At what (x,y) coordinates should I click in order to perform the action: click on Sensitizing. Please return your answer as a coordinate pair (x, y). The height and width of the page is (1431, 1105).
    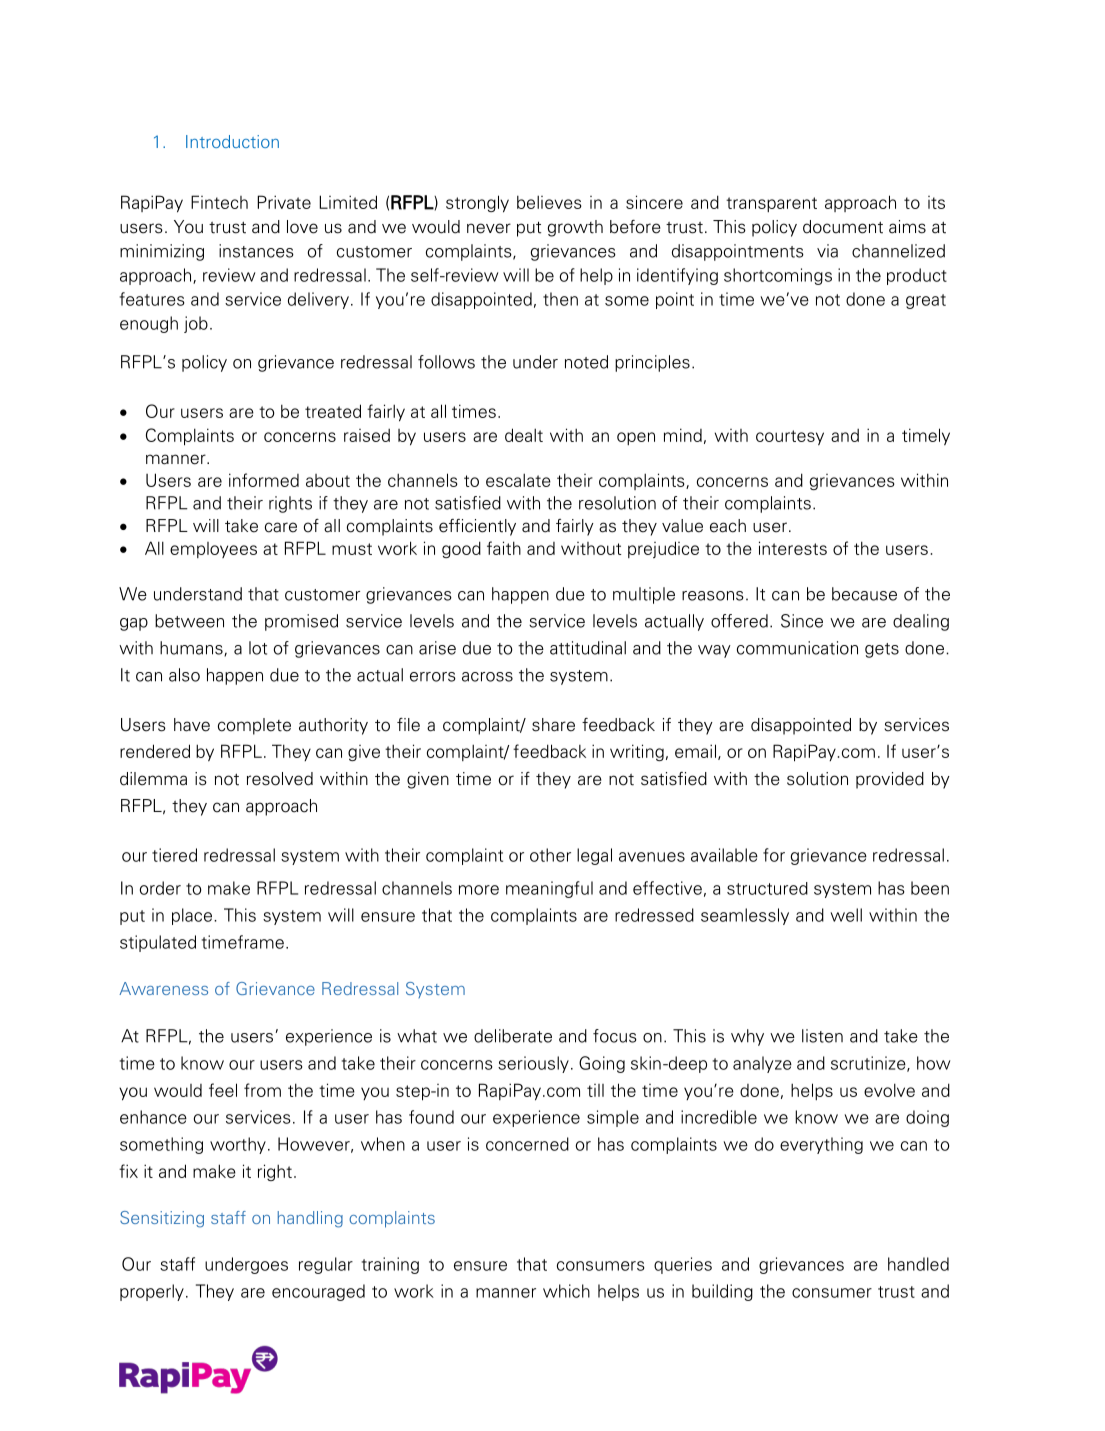
    Looking at the image, I should click on (162, 1219).
